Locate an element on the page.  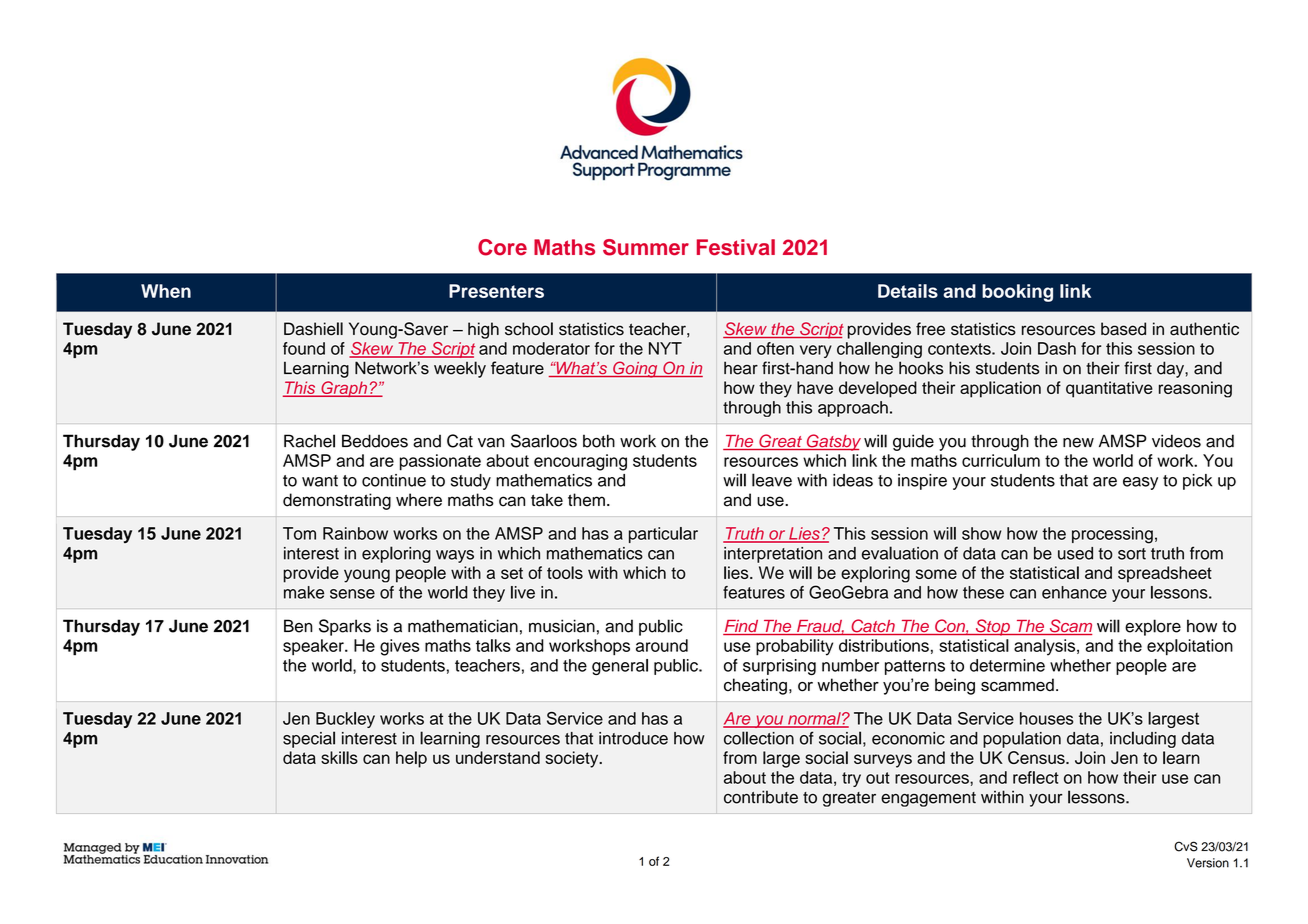
speaker is located at coordinates (314, 647).
